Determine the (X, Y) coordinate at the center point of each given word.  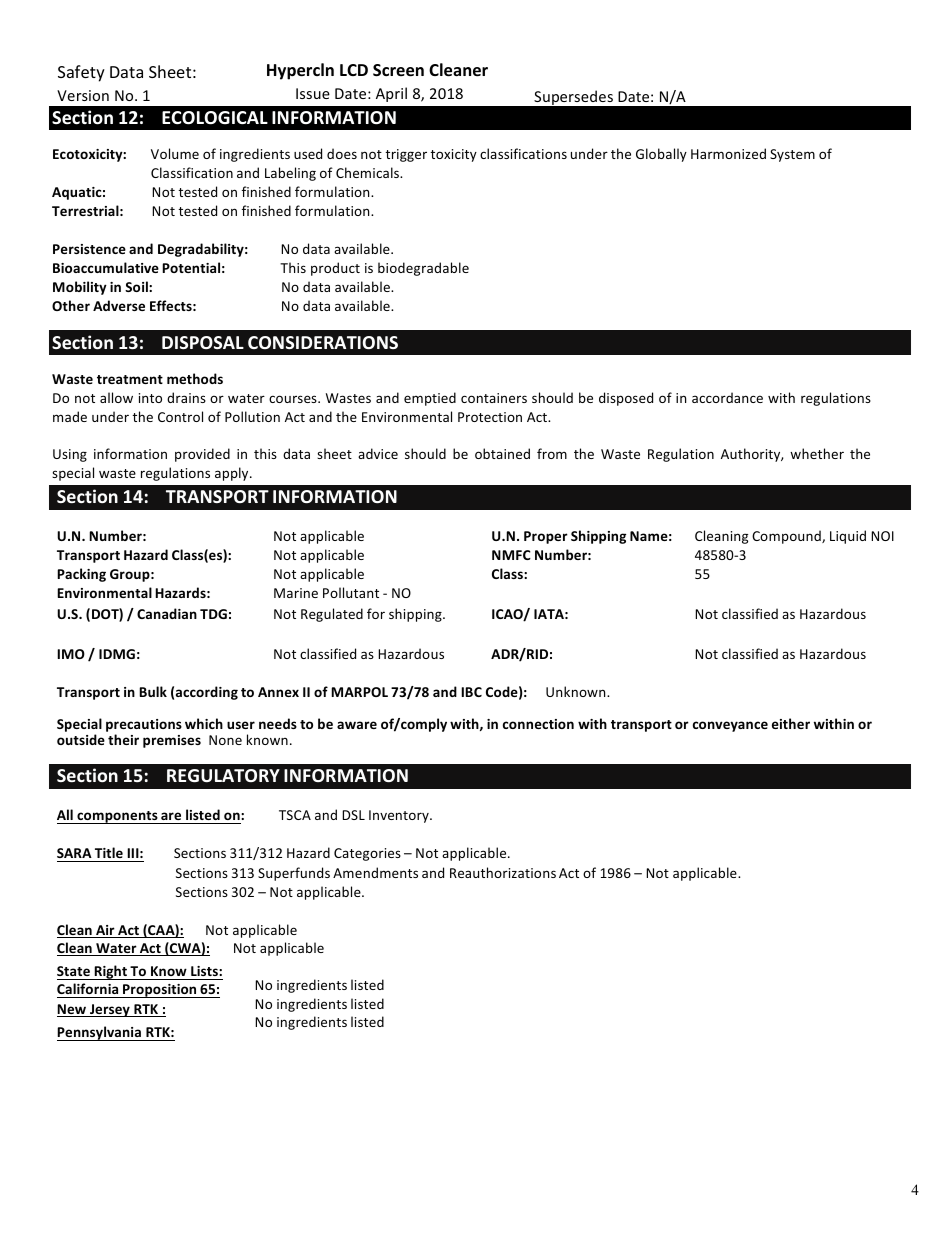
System (792, 155)
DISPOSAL (203, 342)
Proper (546, 537)
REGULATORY (223, 775)
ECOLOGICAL (215, 118)
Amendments (375, 872)
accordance (727, 397)
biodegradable (423, 269)
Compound (787, 537)
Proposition (160, 991)
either (791, 723)
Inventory (400, 816)
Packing (81, 575)
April (391, 94)
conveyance (730, 726)
